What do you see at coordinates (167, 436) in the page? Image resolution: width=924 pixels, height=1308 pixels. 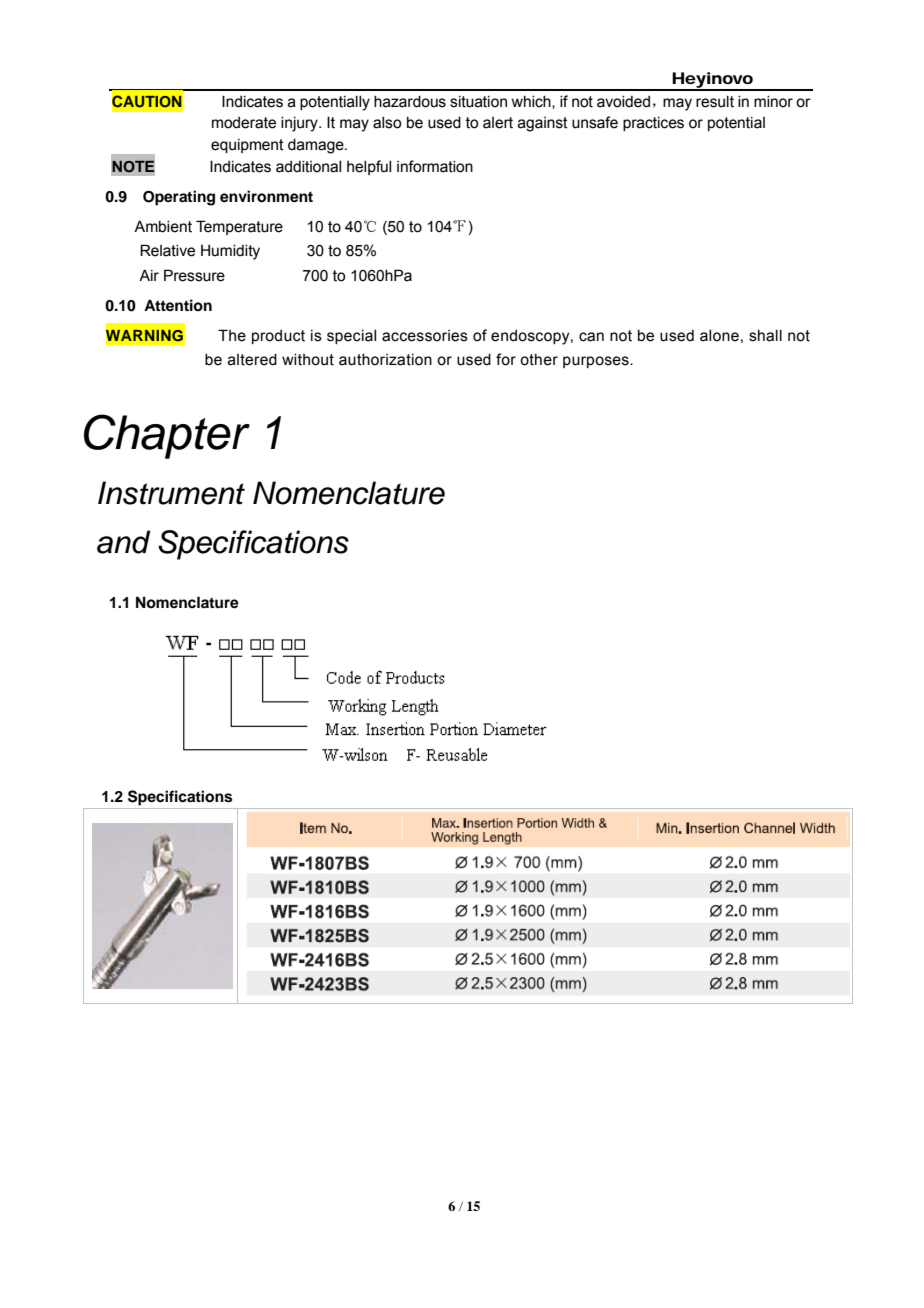 I see `Chapter` at bounding box center [167, 436].
